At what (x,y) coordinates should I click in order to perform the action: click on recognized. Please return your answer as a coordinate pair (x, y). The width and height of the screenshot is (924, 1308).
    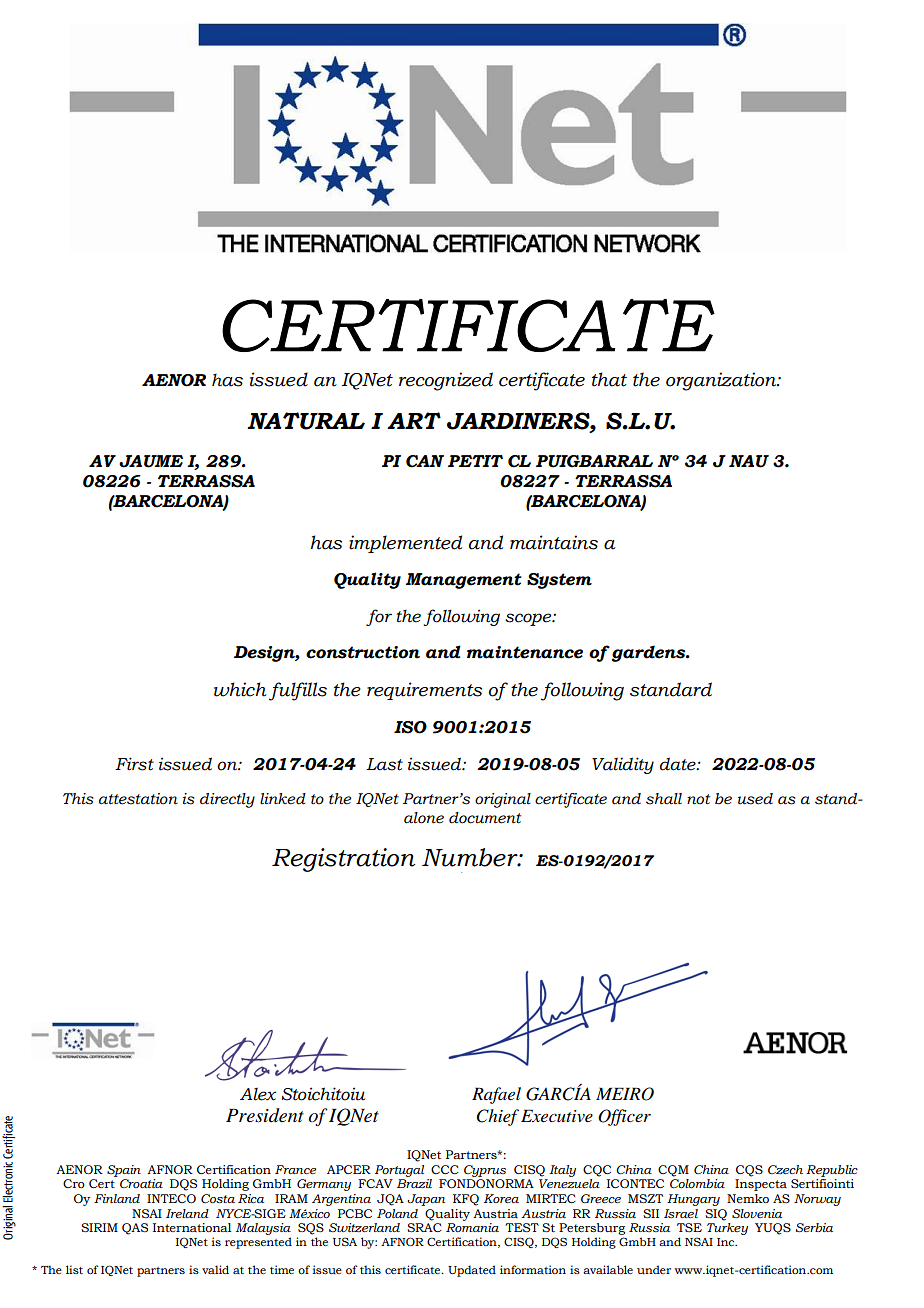
    Looking at the image, I should click on (446, 381).
